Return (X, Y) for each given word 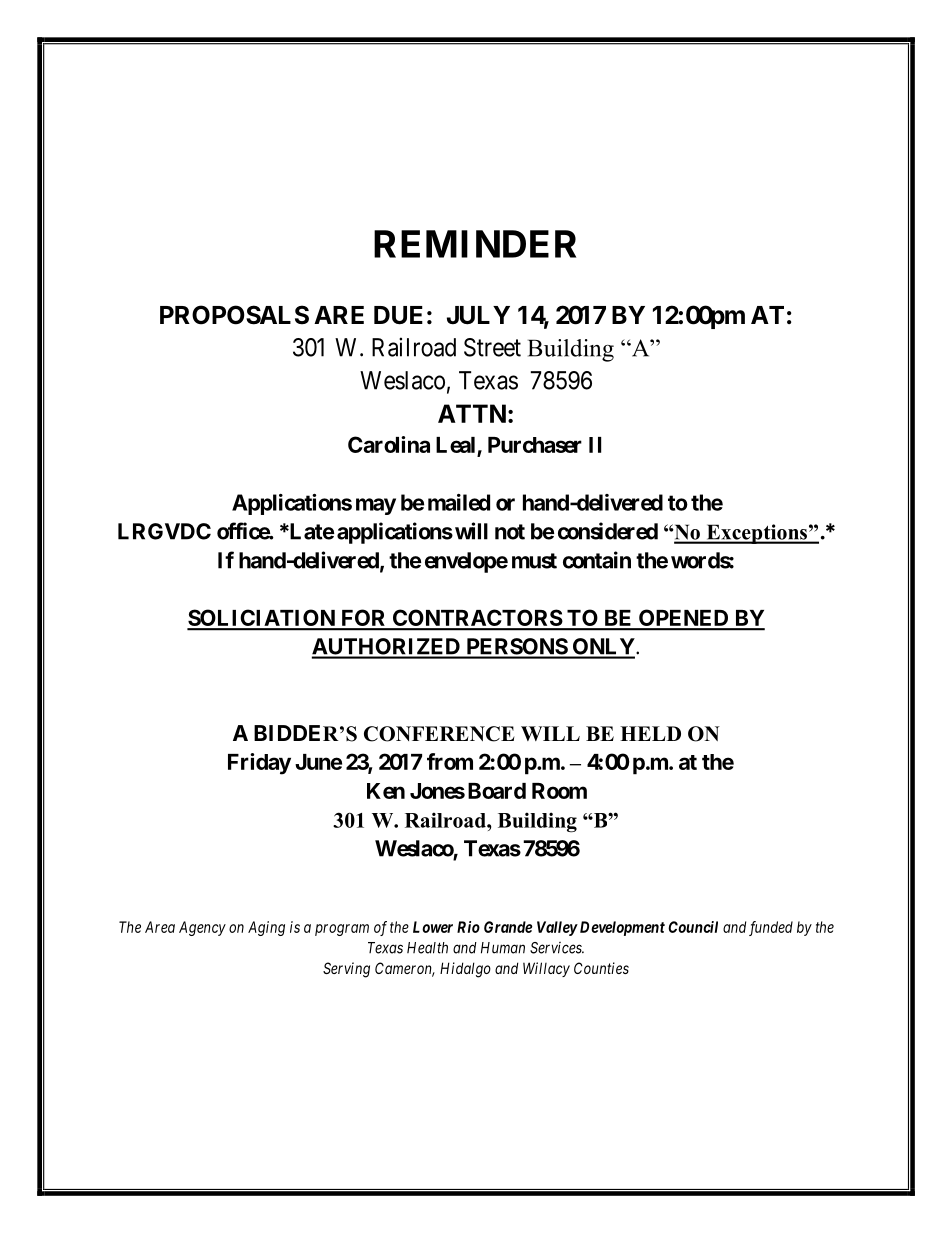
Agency (202, 928)
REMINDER (475, 244)
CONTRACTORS (476, 619)
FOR (364, 619)
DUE (398, 315)
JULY (478, 315)
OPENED (684, 619)
